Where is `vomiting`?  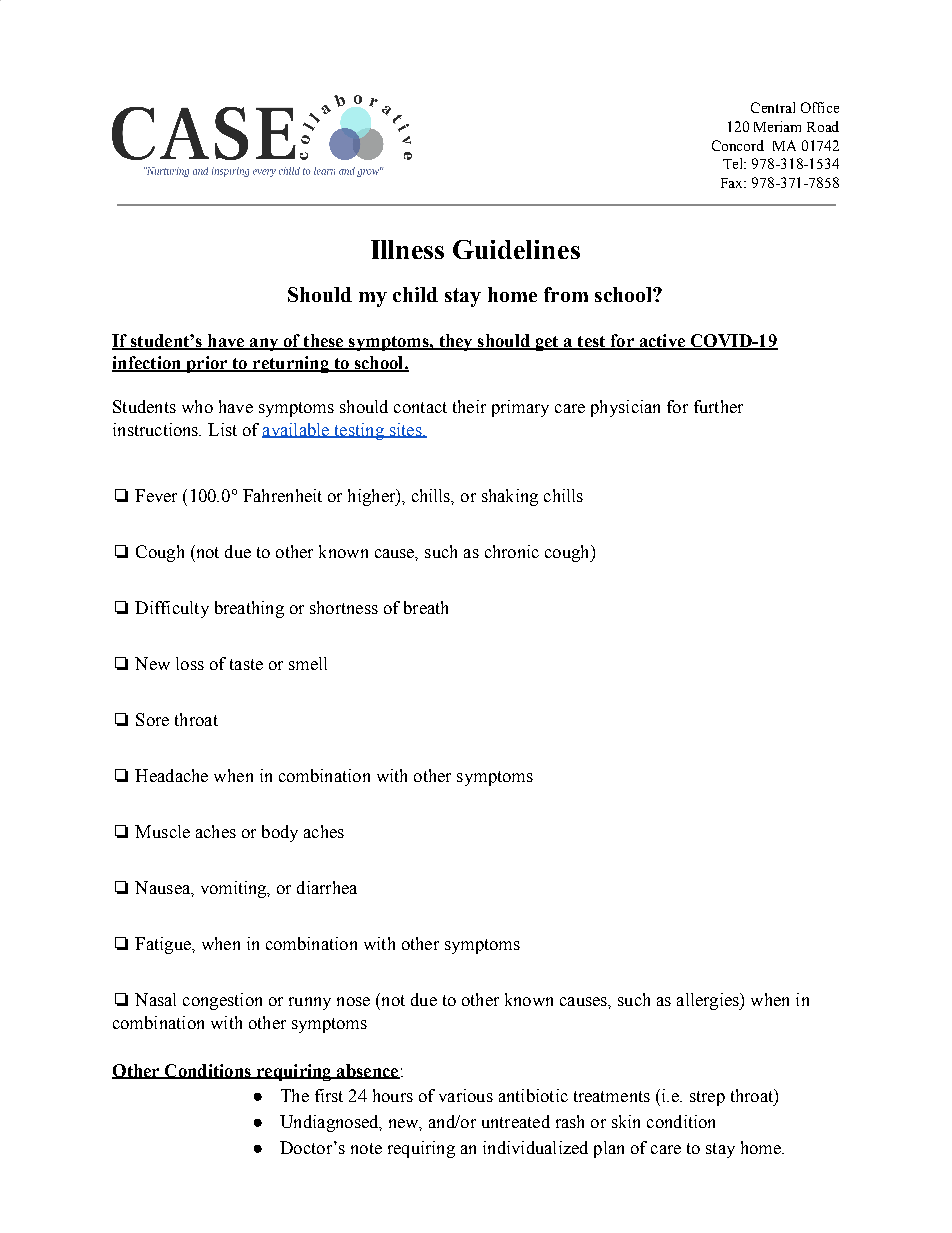
vomiting is located at coordinates (235, 889).
